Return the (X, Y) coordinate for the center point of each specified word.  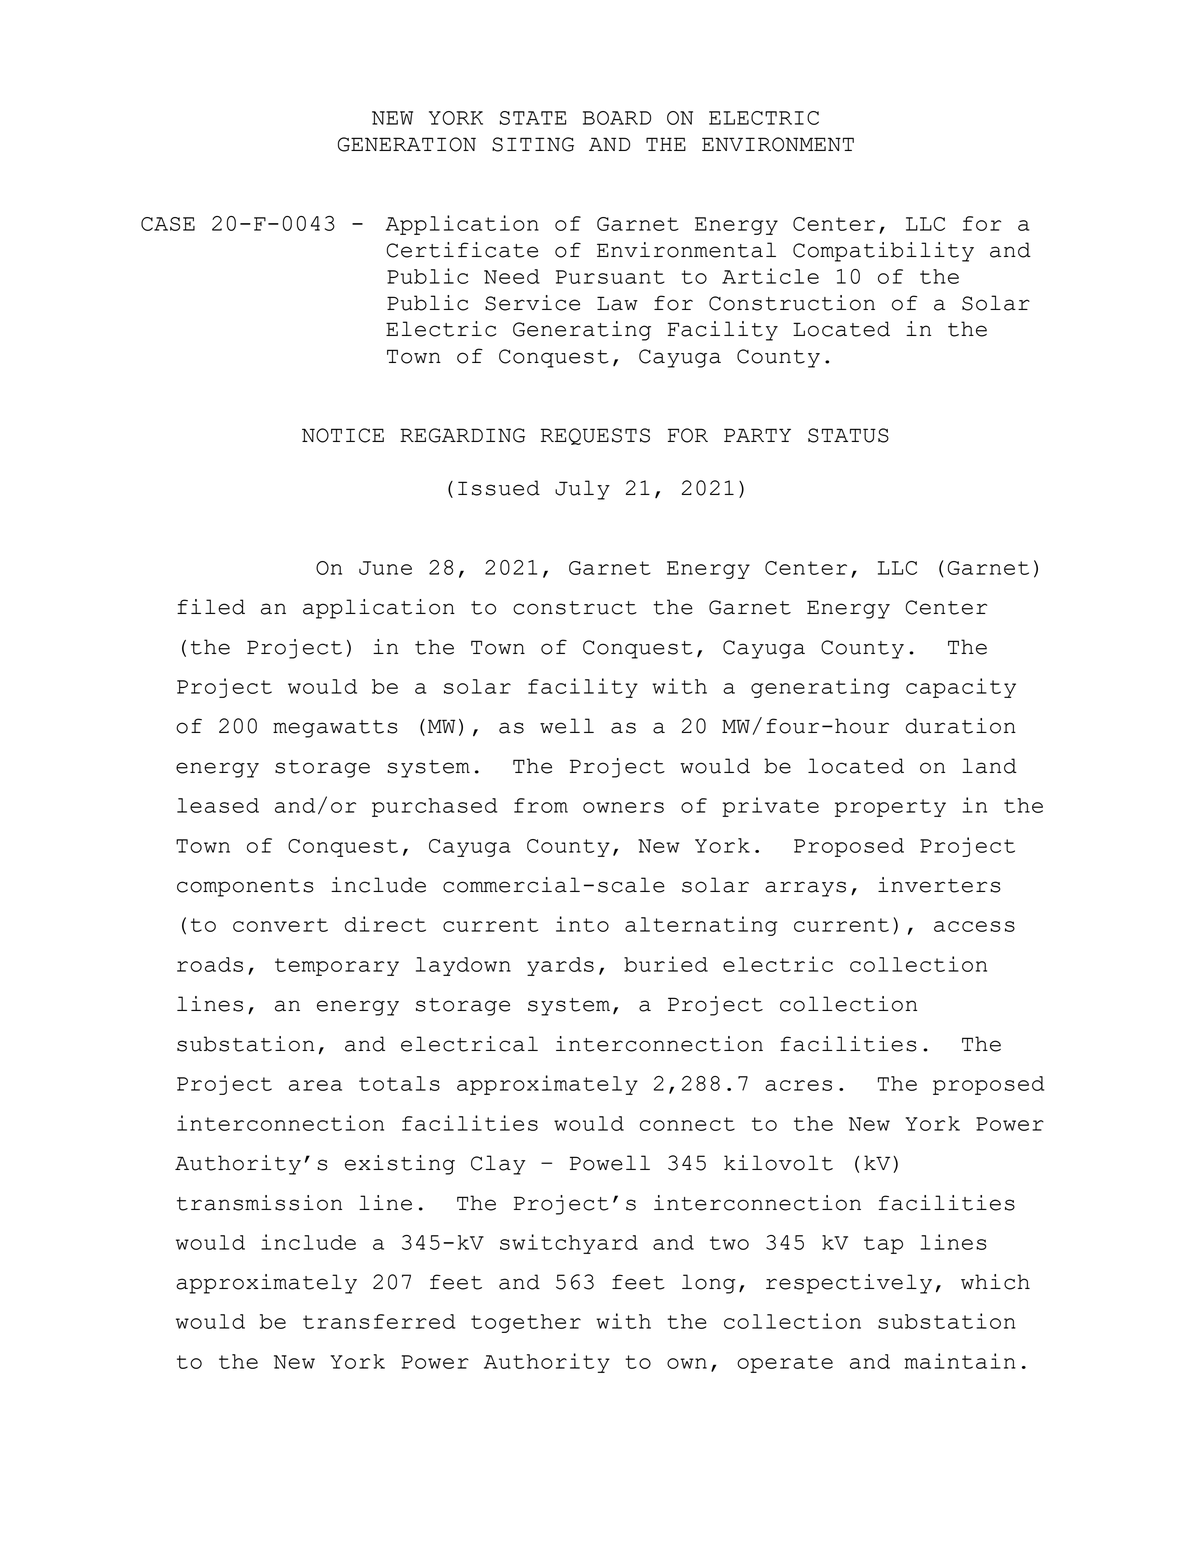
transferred (379, 1321)
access (974, 926)
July (582, 490)
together (526, 1323)
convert (280, 925)
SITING (533, 144)
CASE (168, 224)
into (582, 924)
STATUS (848, 435)
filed (211, 607)
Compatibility (883, 252)
